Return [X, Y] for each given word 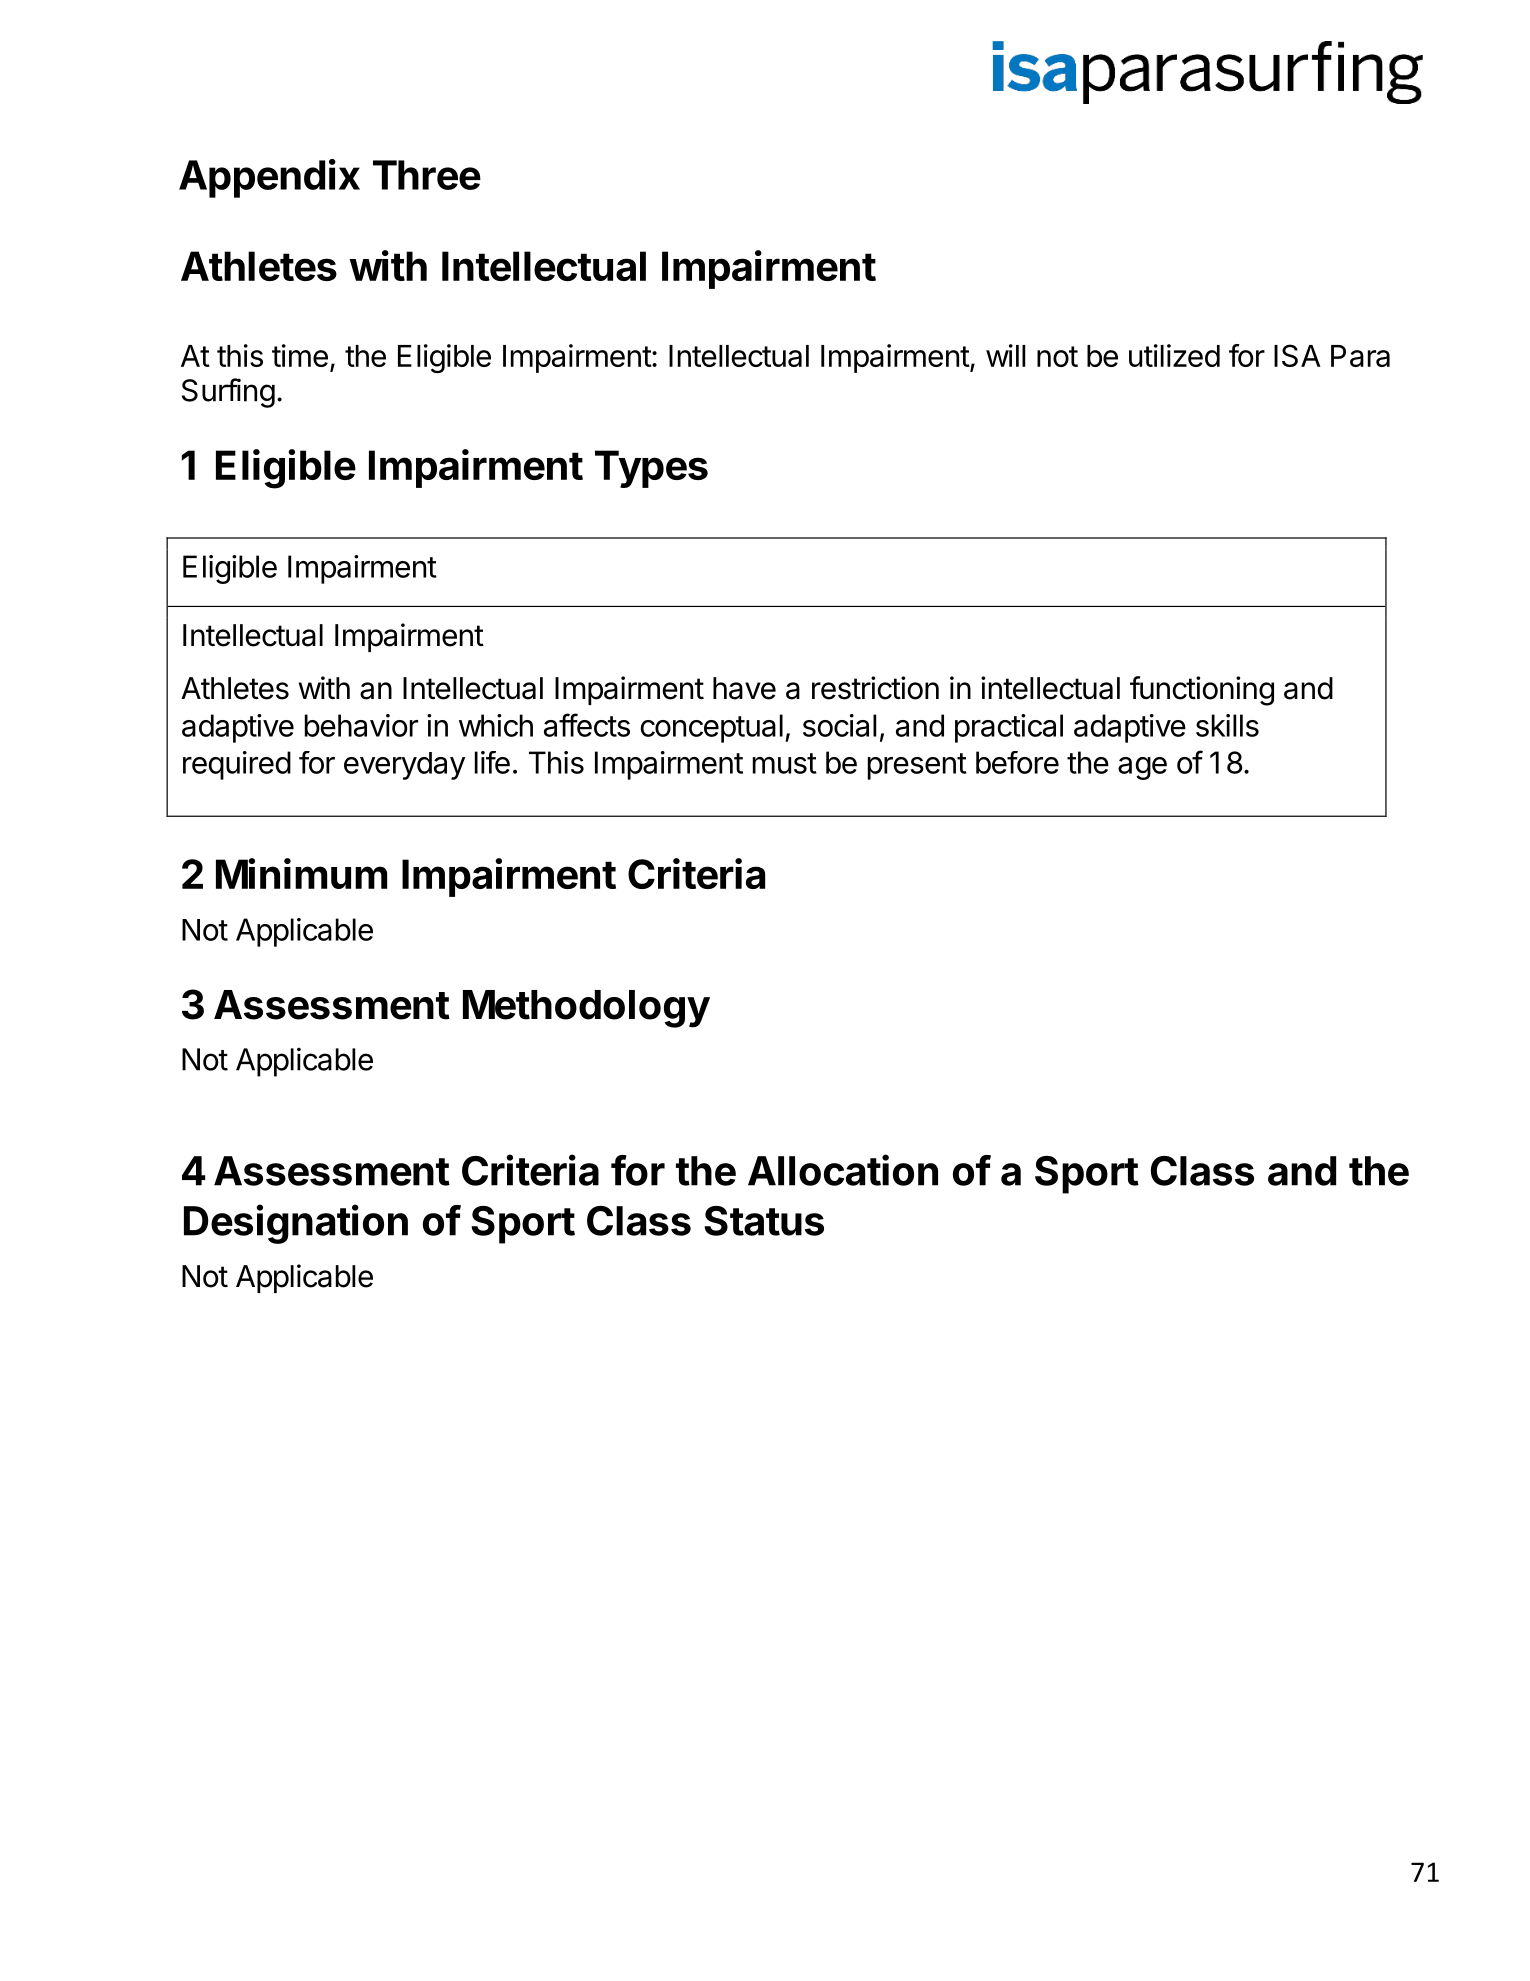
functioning [1202, 691]
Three [427, 175]
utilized [1174, 355]
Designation [296, 1224]
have [744, 688]
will [1006, 355]
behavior [361, 725]
